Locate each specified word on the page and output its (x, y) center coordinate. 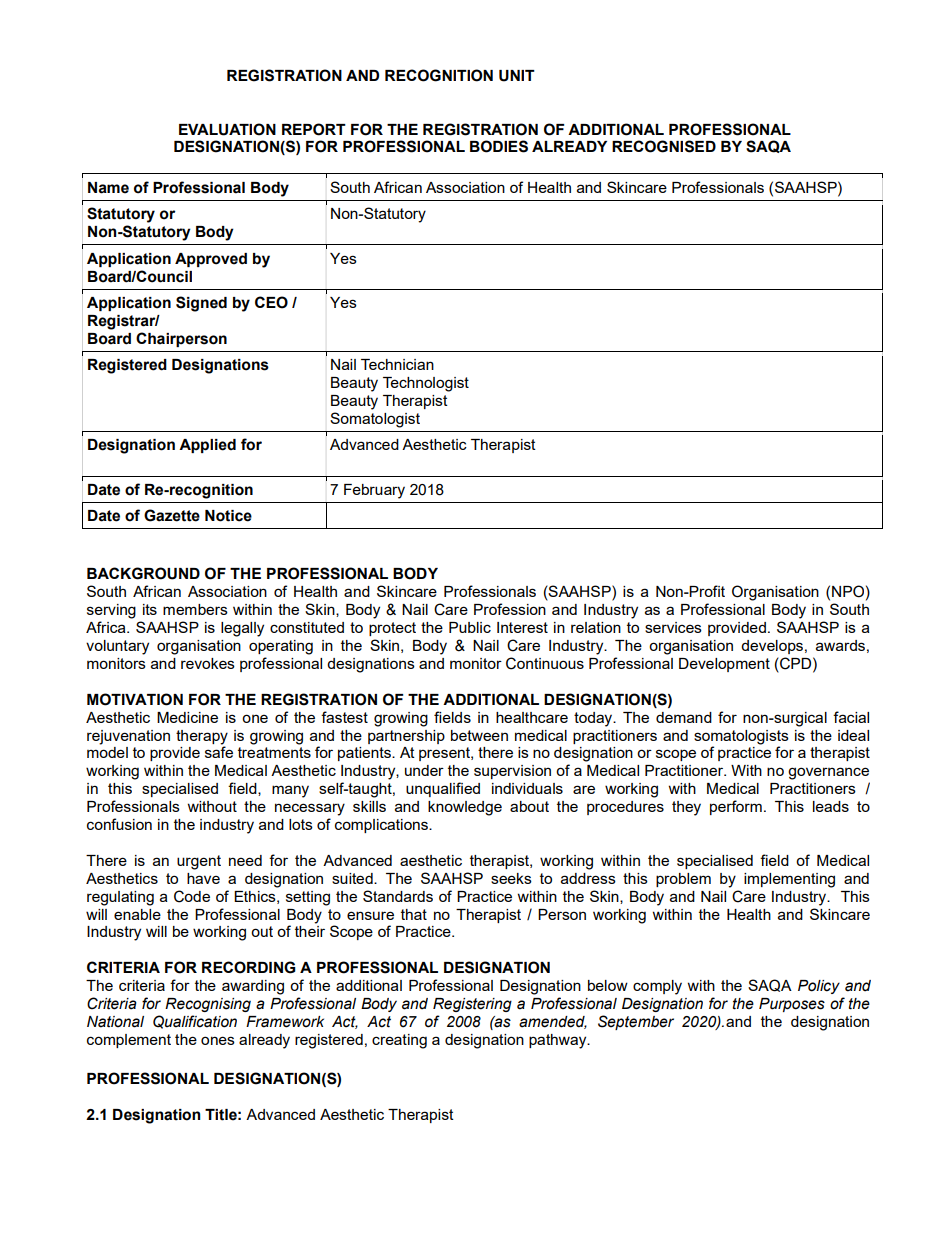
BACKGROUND (143, 573)
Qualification (195, 1022)
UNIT (517, 76)
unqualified (443, 789)
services (673, 627)
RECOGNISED (664, 146)
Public (470, 627)
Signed (201, 304)
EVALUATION (227, 129)
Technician (397, 364)
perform (736, 807)
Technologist (426, 384)
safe (219, 752)
